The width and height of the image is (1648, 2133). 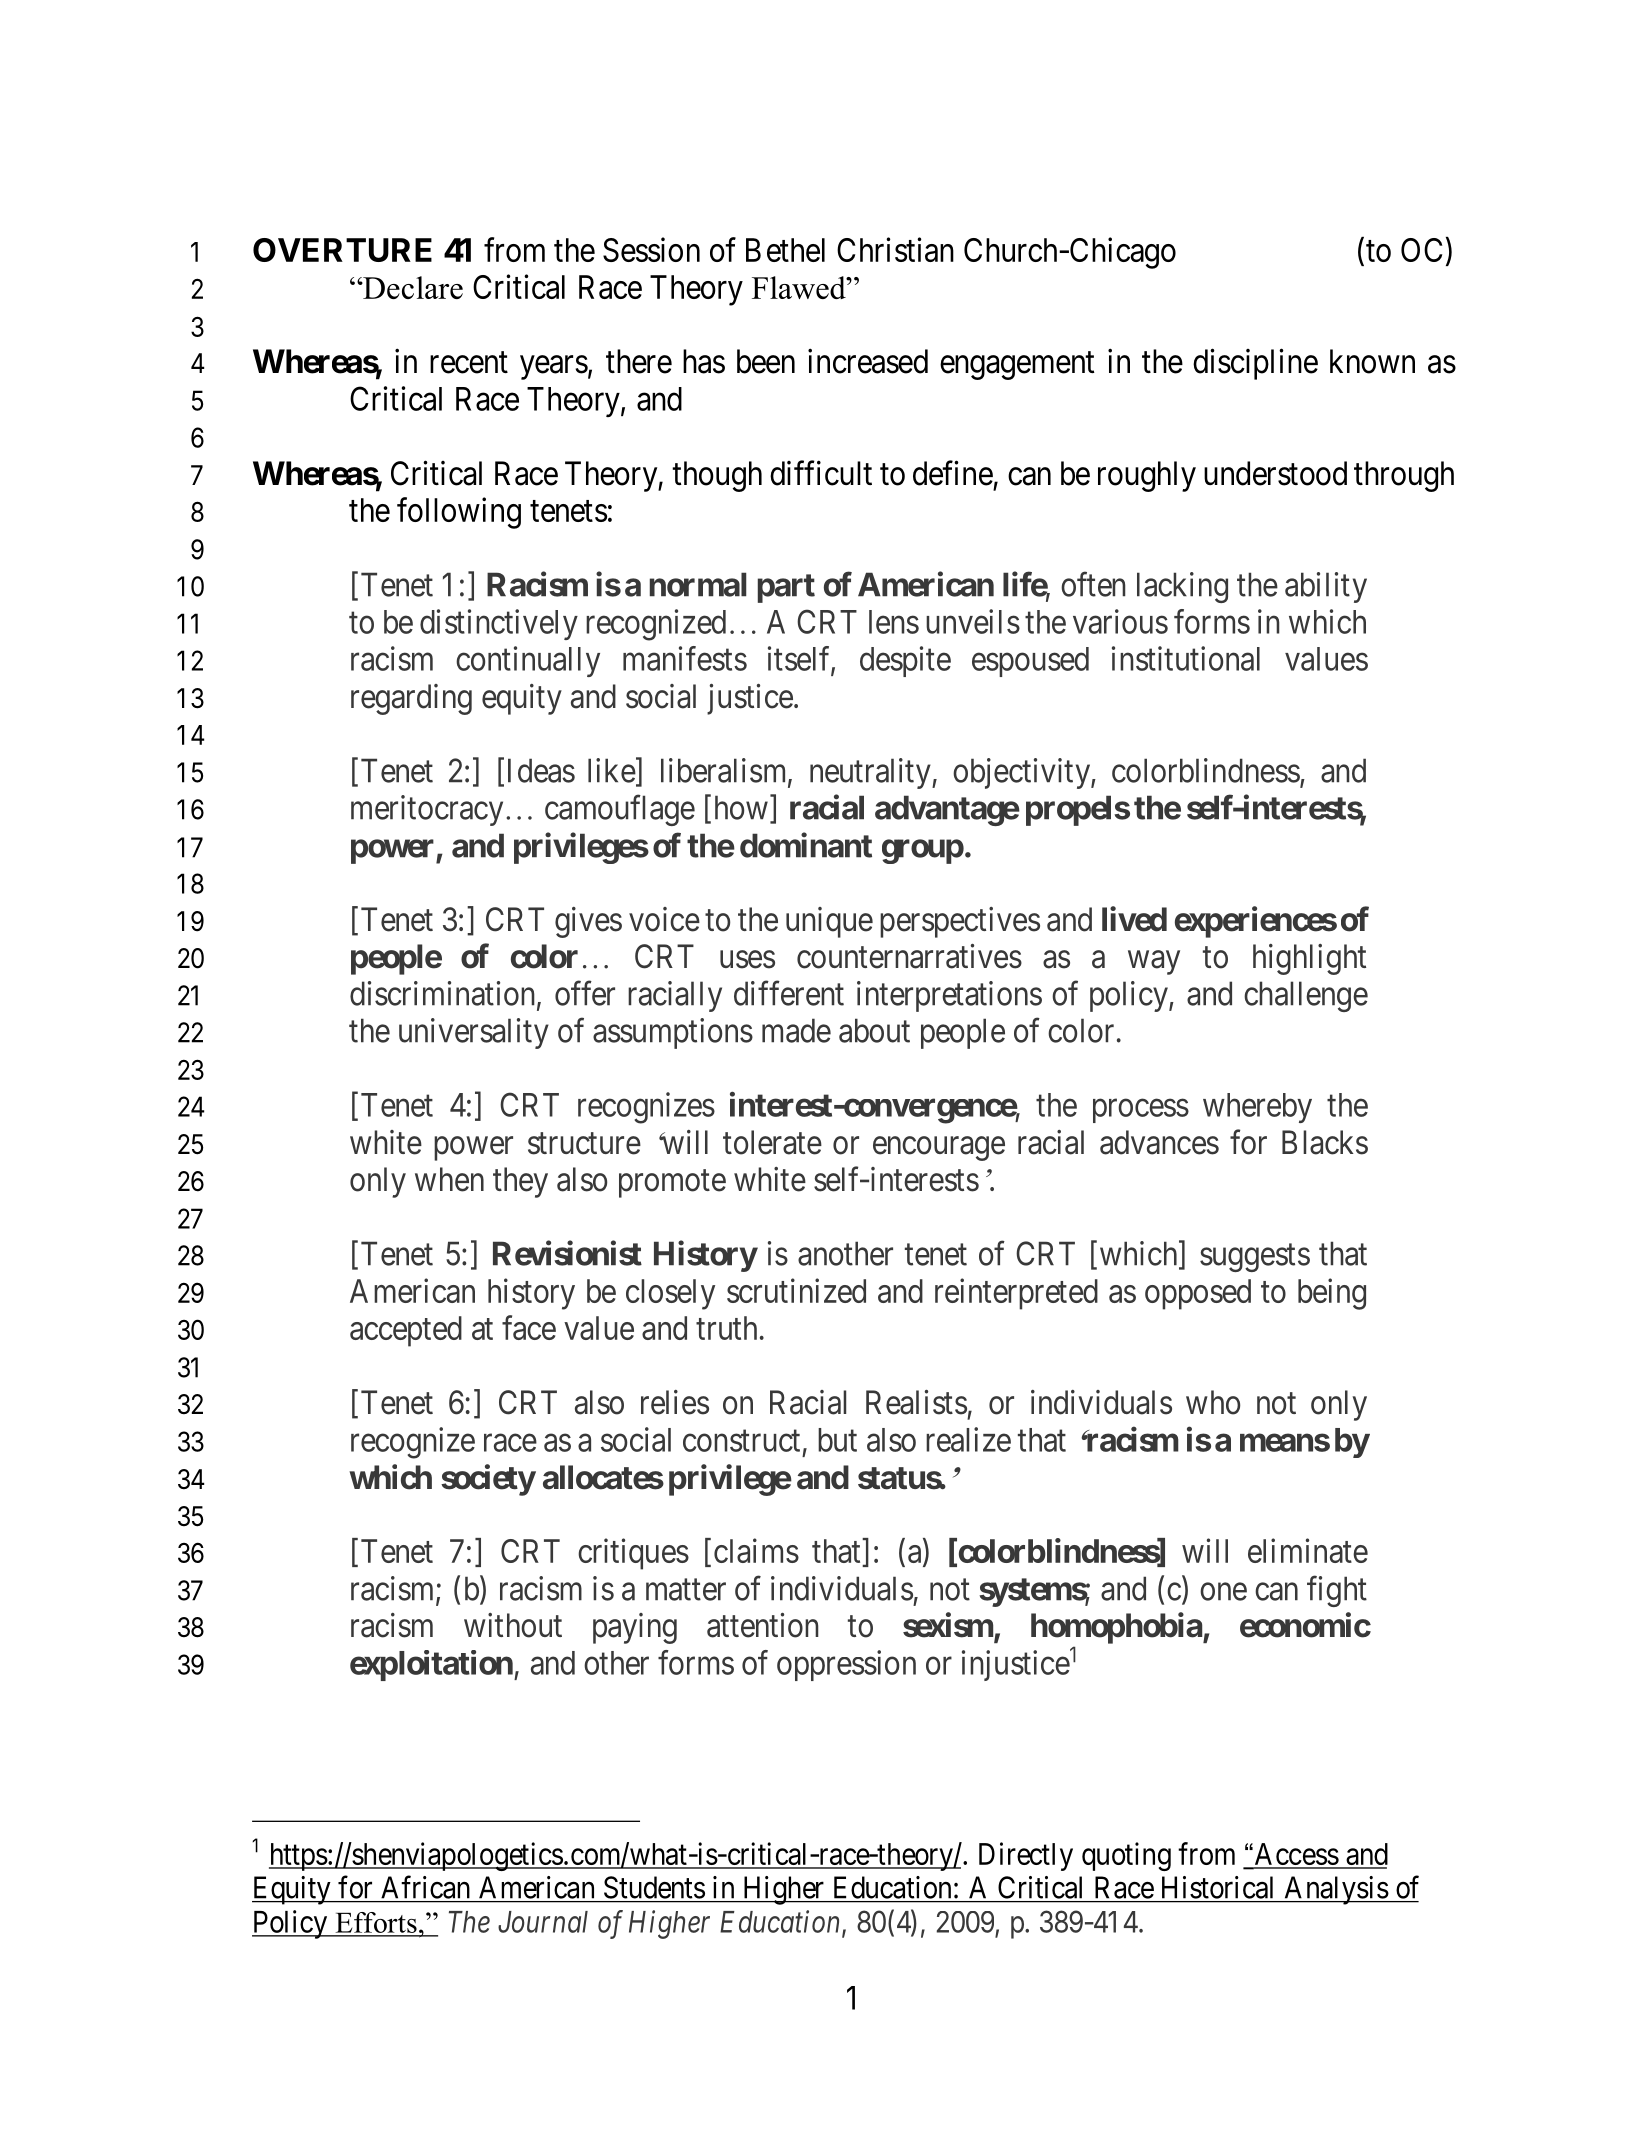 I want to click on African, so click(x=425, y=1887).
